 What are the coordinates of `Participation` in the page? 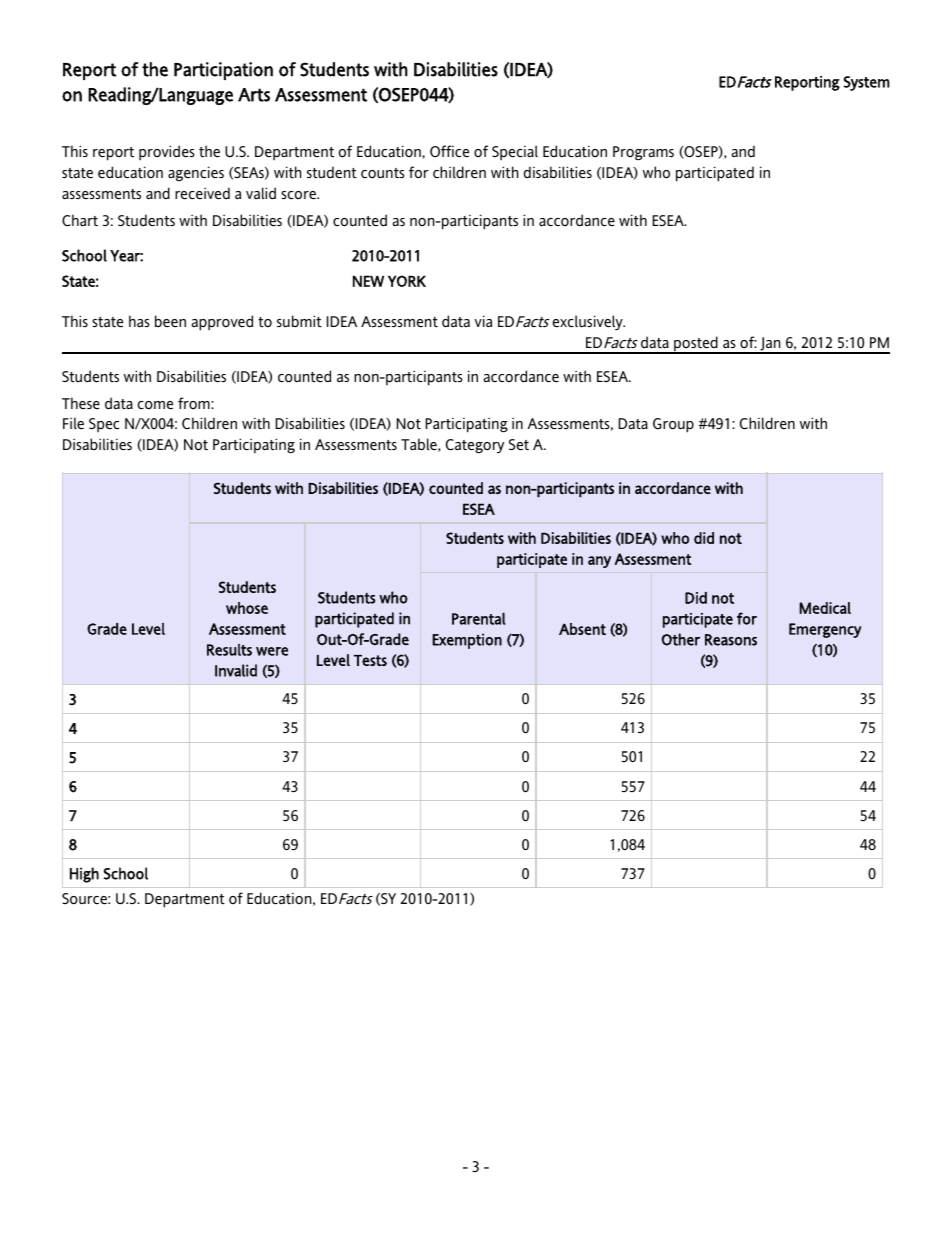 It's located at (223, 71).
